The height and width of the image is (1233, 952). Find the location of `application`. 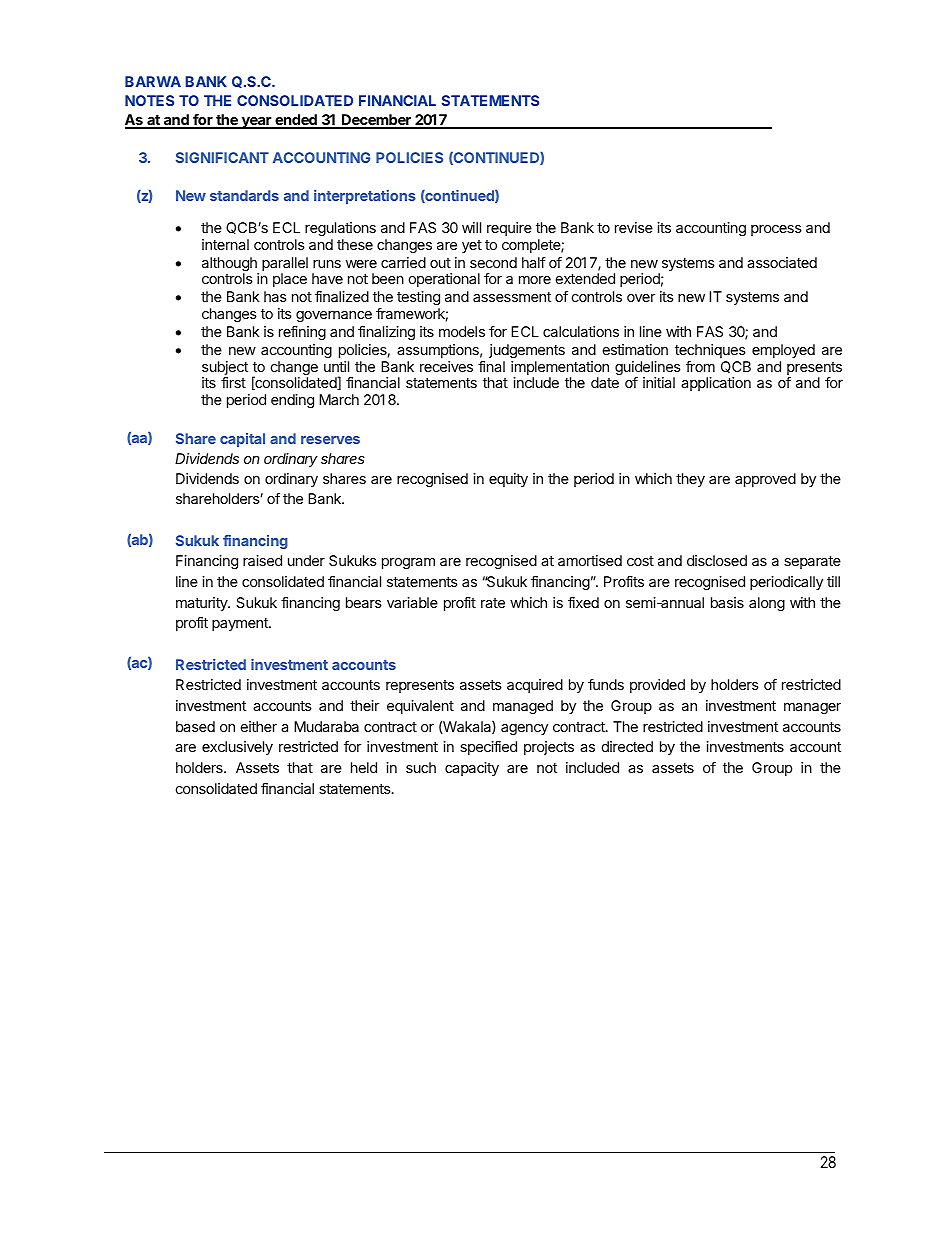

application is located at coordinates (716, 384).
